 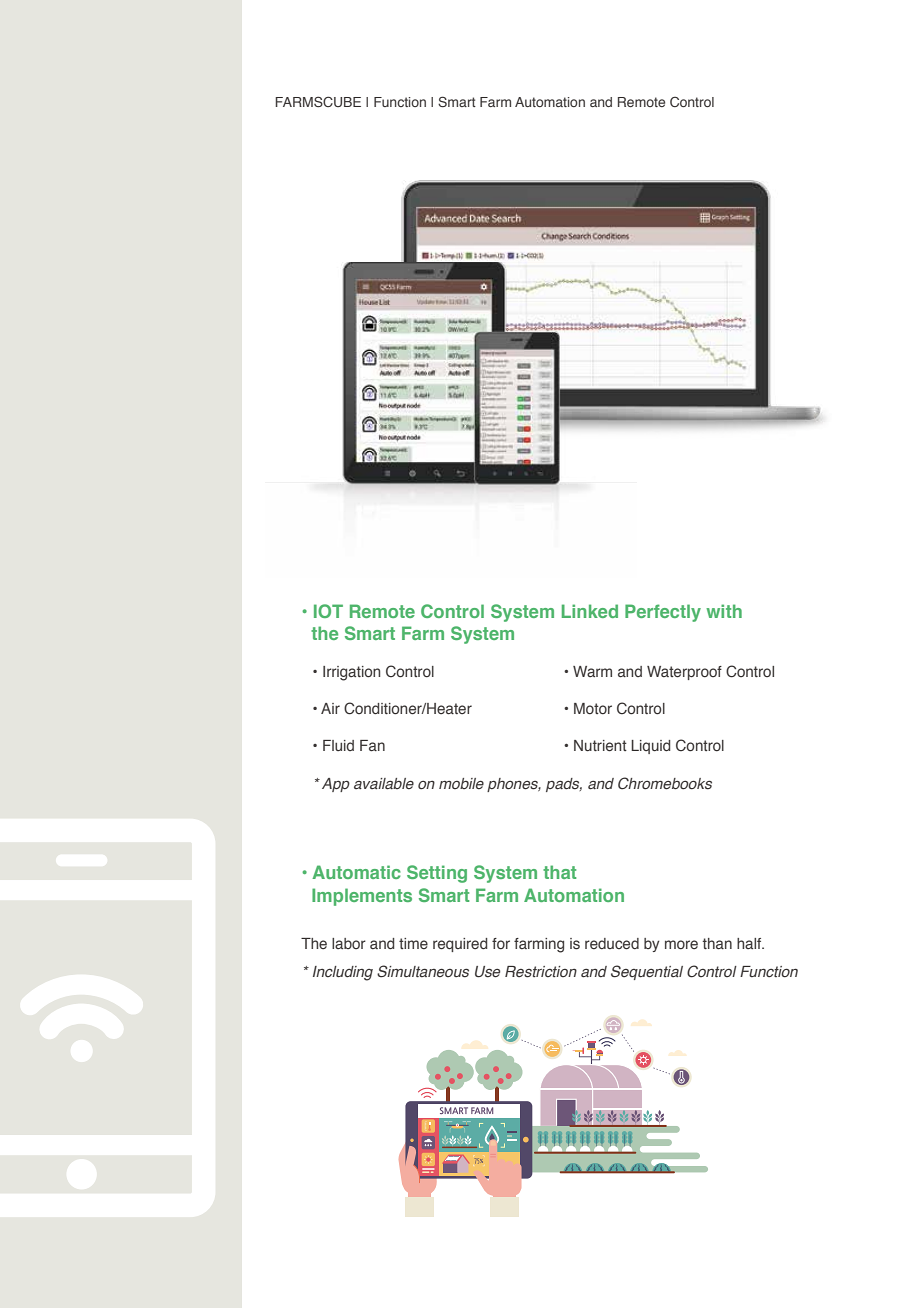 I want to click on Nutrient, so click(x=600, y=746).
